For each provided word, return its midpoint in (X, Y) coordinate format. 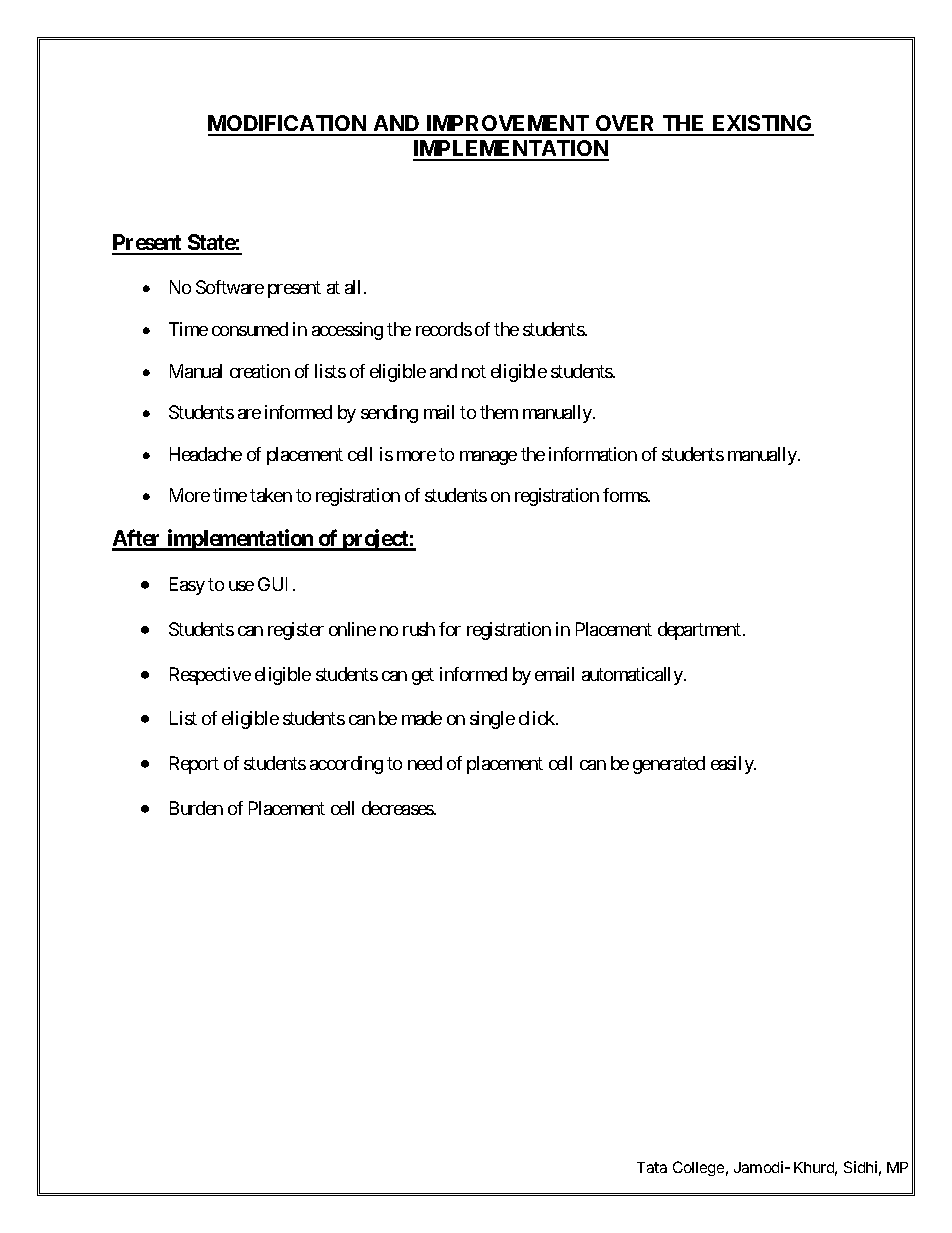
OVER (625, 125)
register (296, 631)
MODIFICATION (288, 125)
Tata (652, 1167)
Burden (196, 808)
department (699, 631)
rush (419, 629)
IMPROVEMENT (508, 125)
